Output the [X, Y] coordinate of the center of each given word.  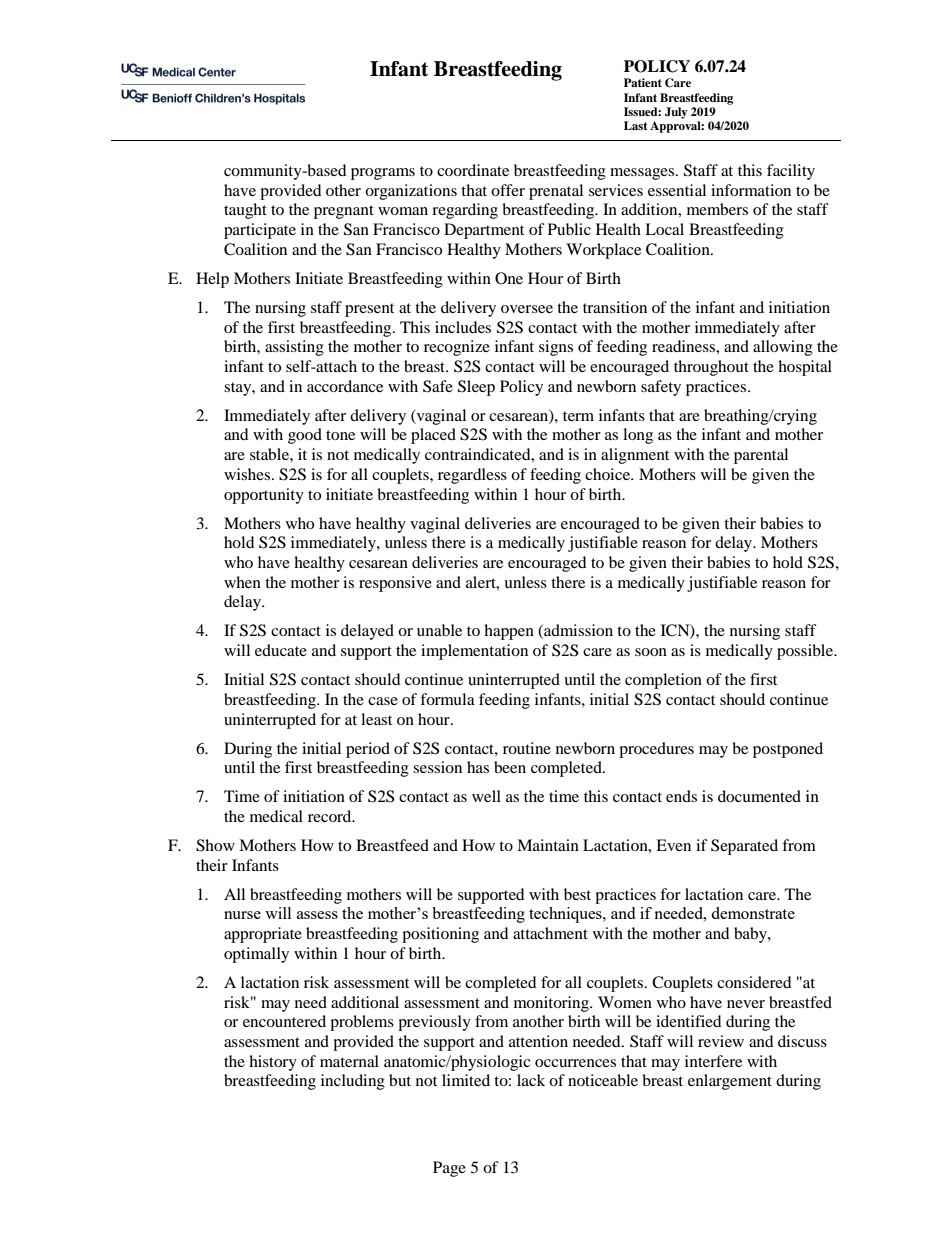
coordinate [473, 170]
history [273, 1063]
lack [531, 1080]
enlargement [730, 1082]
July [676, 113]
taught [245, 211]
